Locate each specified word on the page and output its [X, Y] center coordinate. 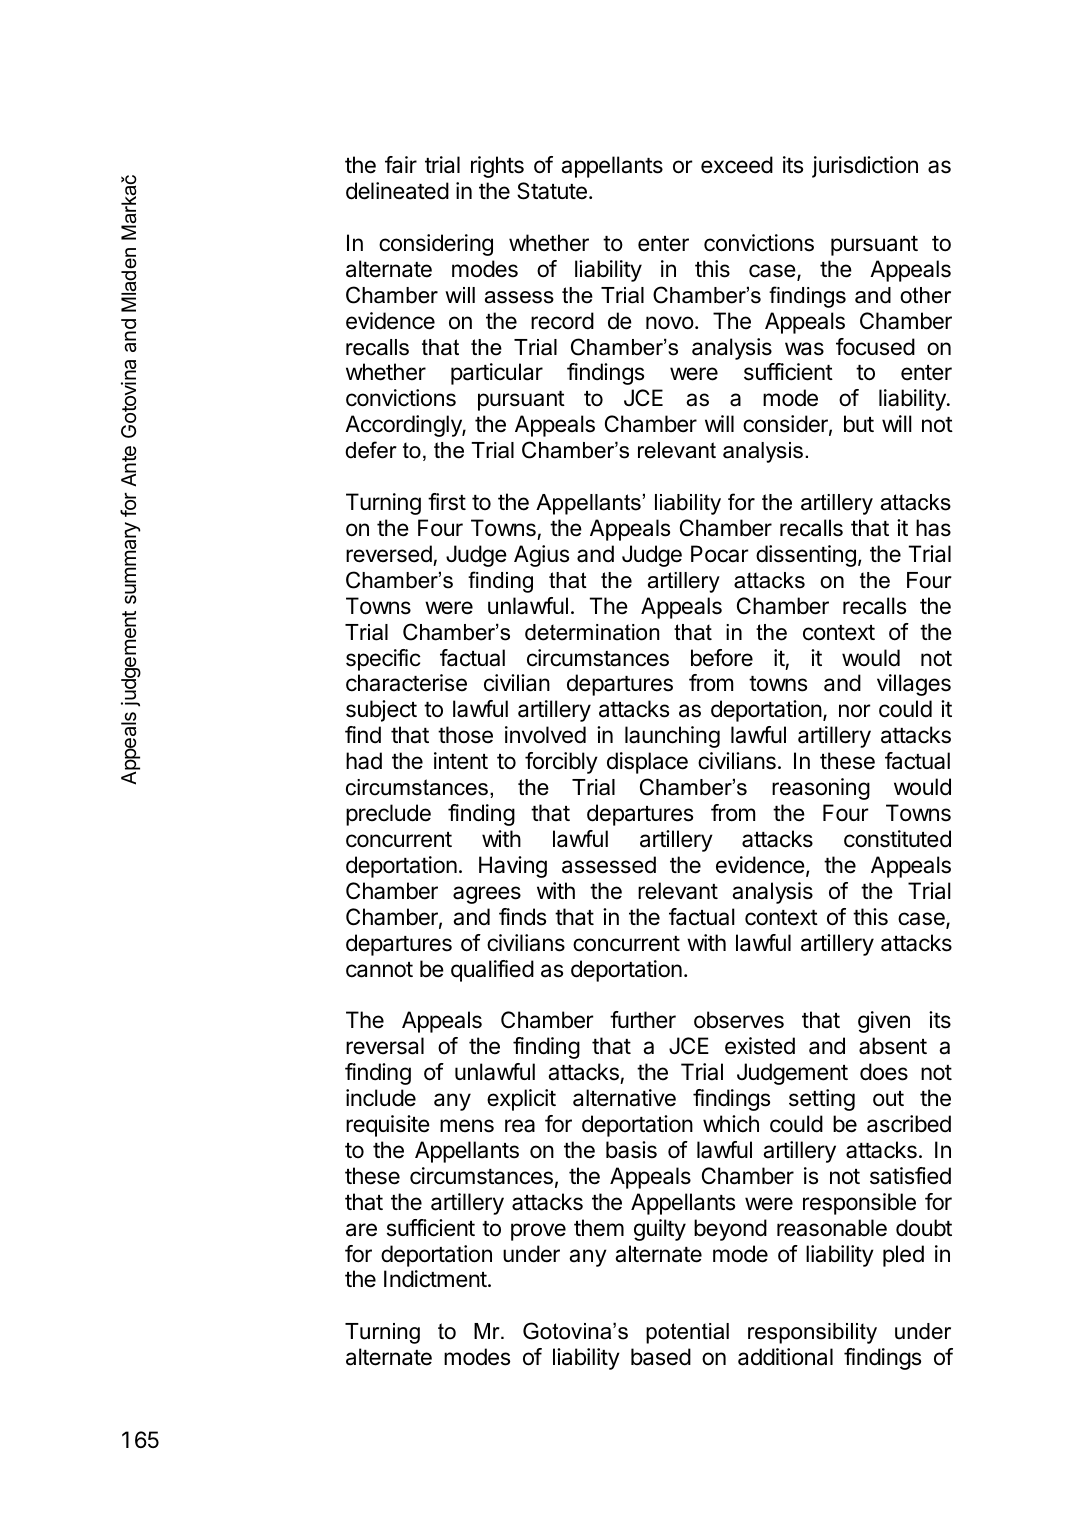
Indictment [435, 1279]
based [661, 1357]
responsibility [812, 1333]
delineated [397, 191]
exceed [737, 165]
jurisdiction [865, 167]
